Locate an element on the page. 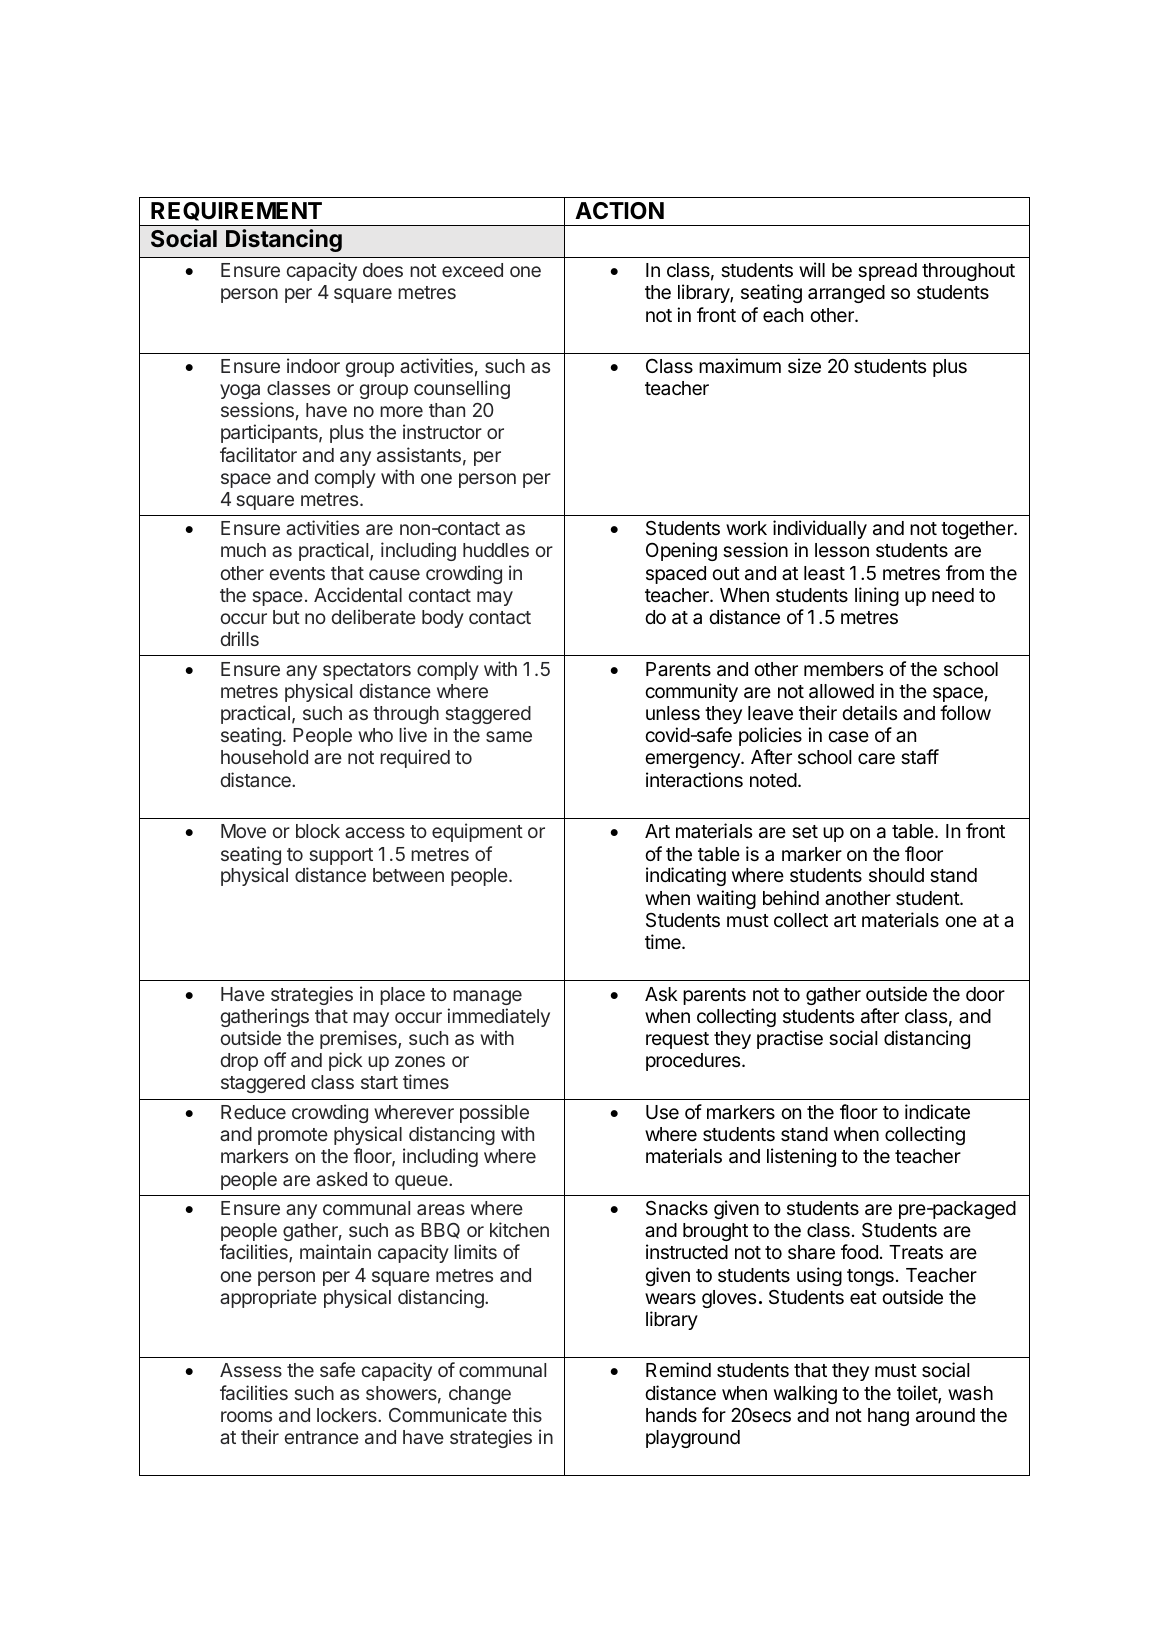 The height and width of the page is (1626, 1149). should is located at coordinates (896, 875).
